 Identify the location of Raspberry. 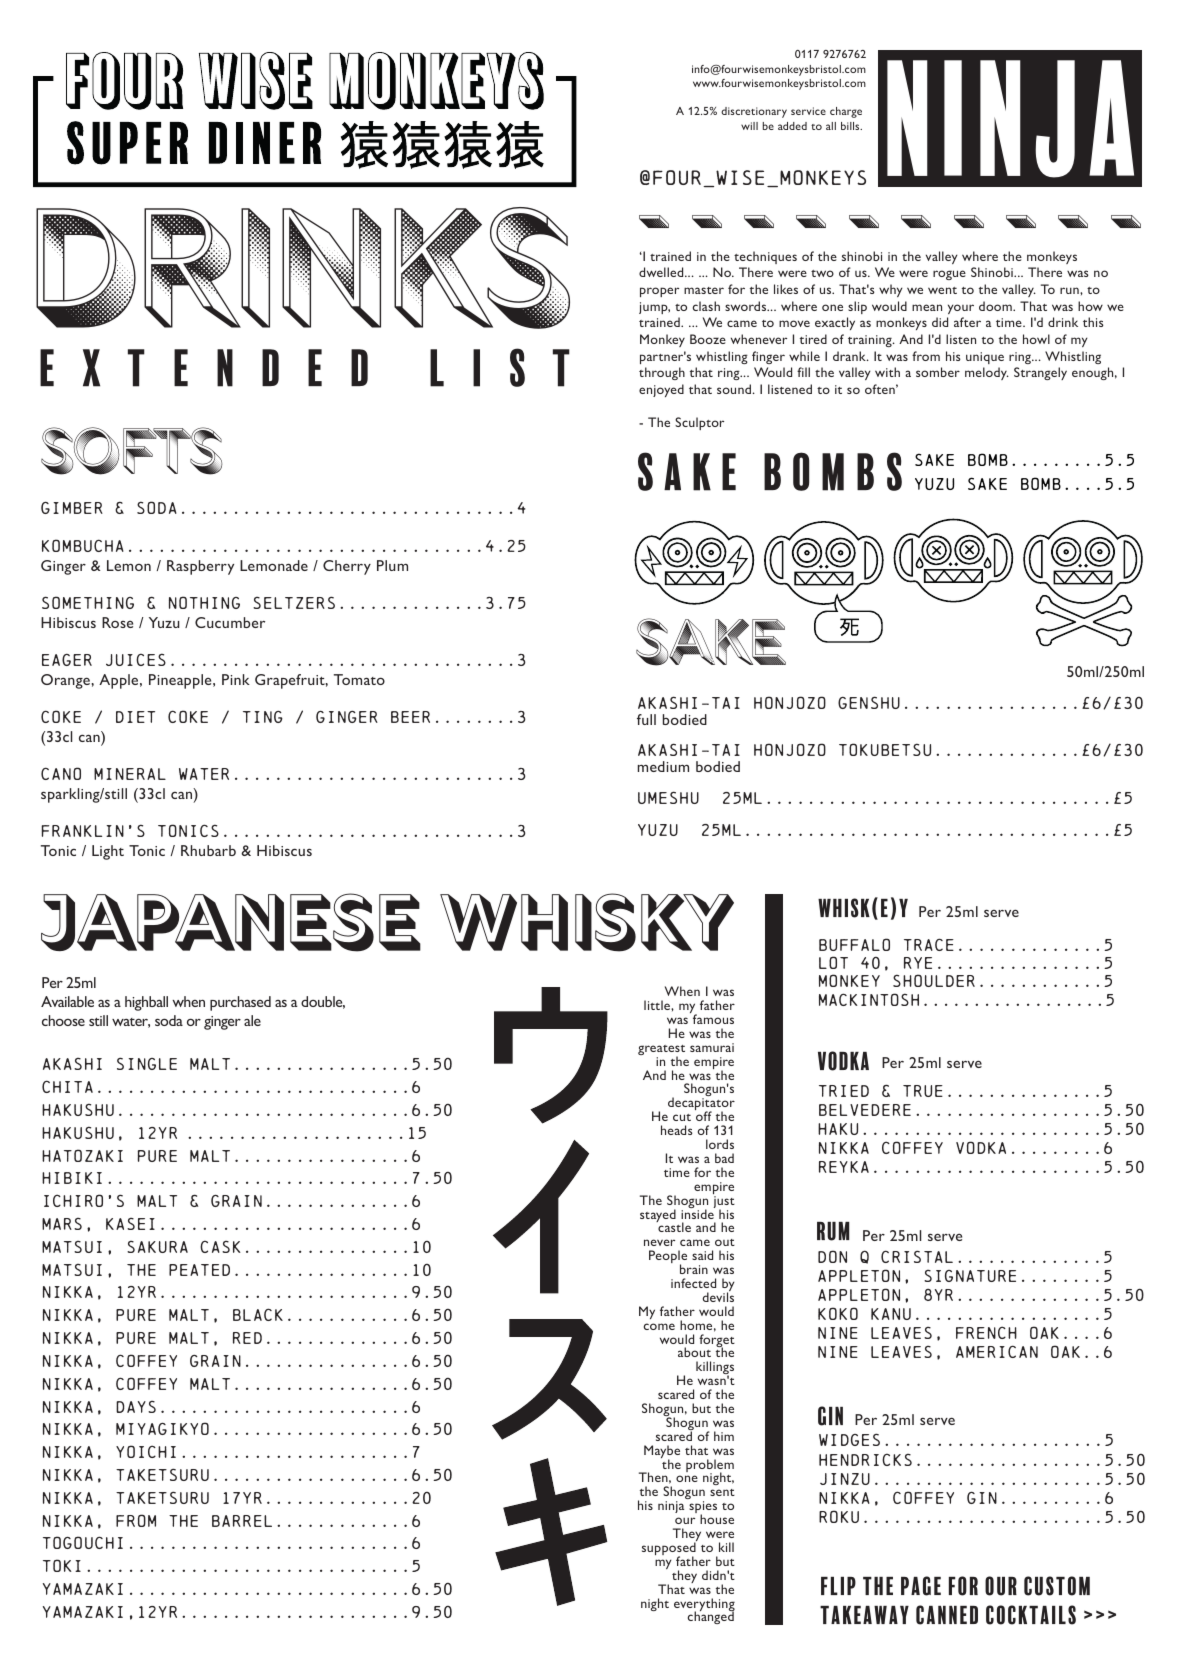
(200, 567).
